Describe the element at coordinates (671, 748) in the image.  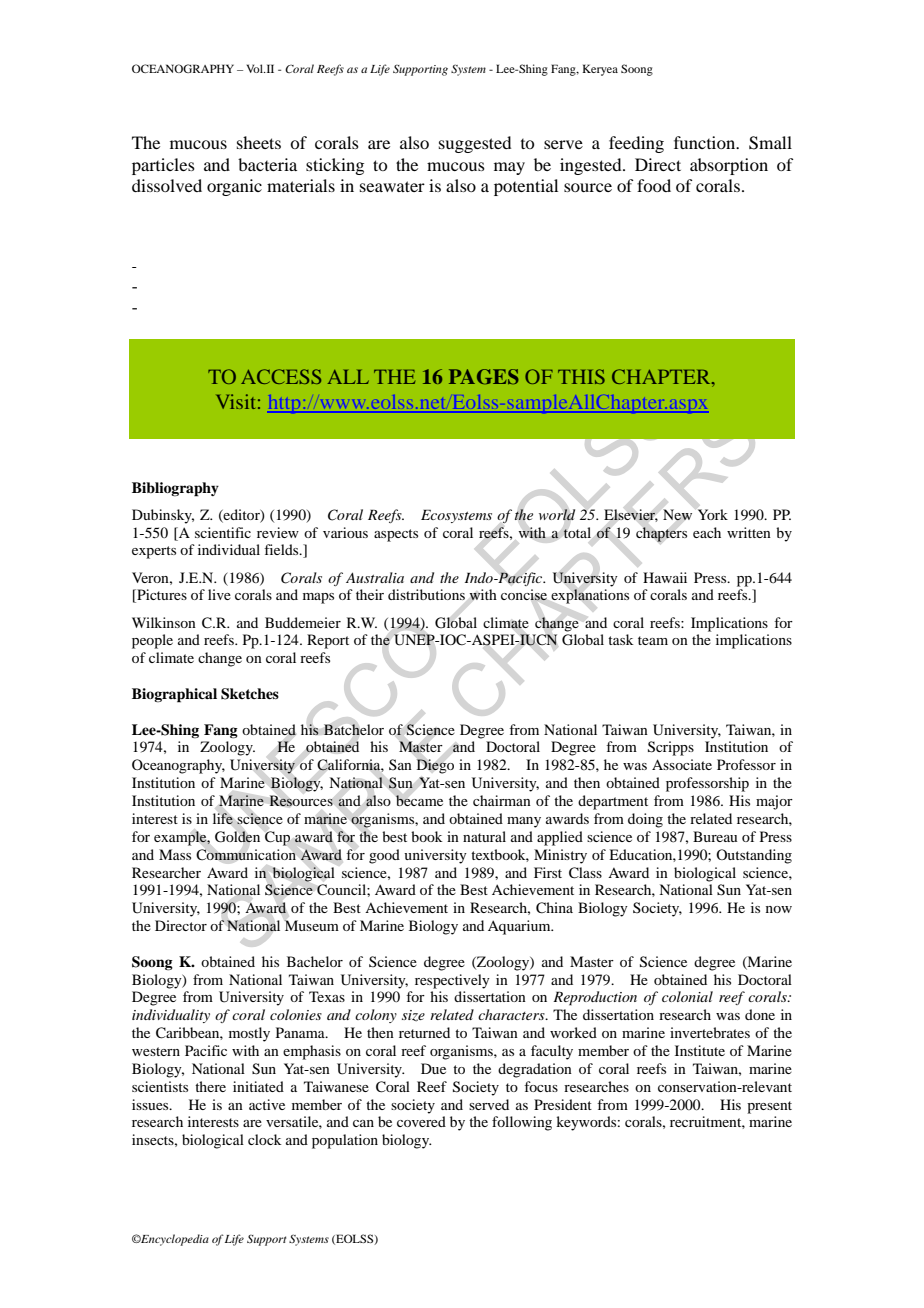
I see `Scripps` at that location.
